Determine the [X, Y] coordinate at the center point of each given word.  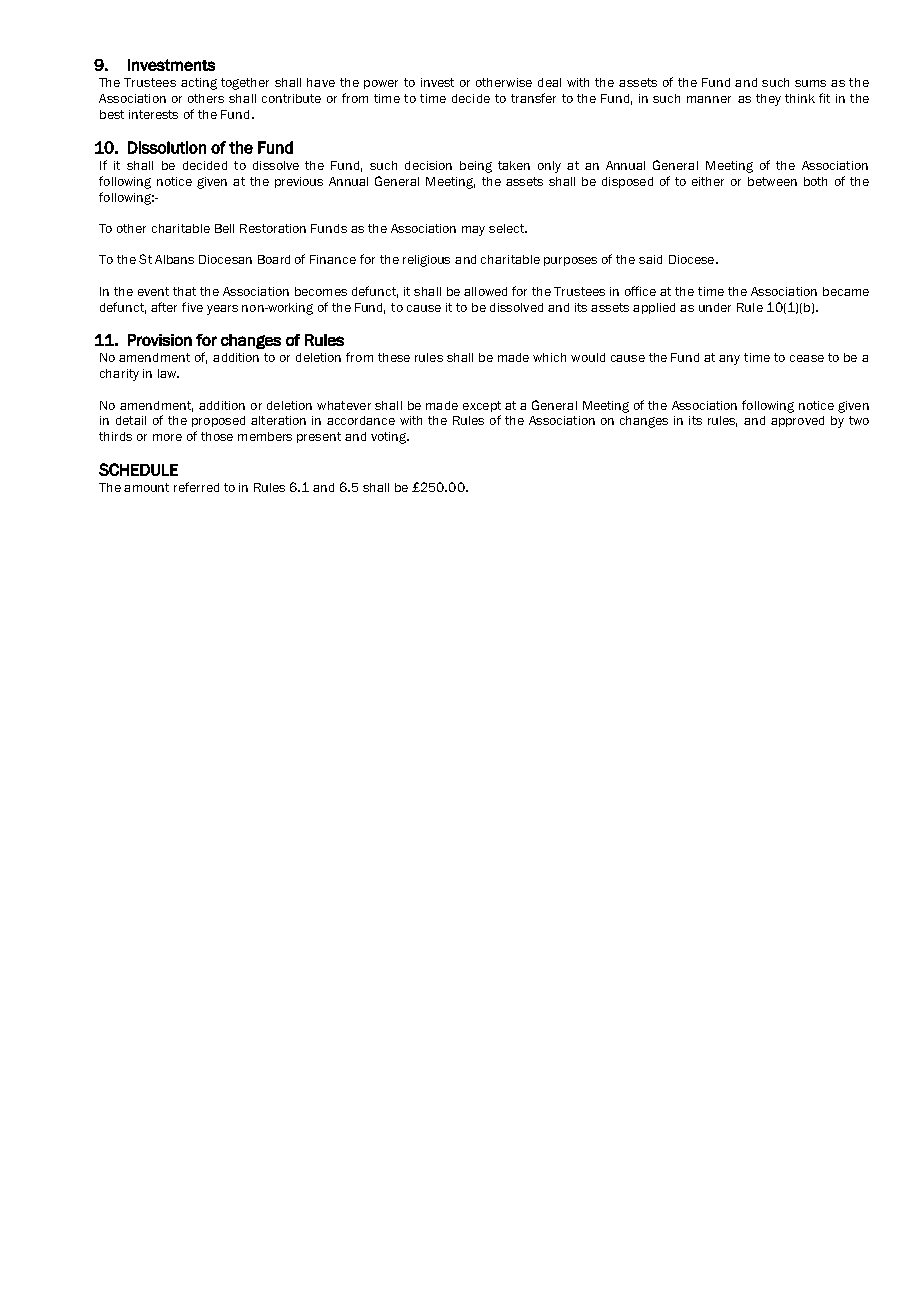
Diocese [693, 259]
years [222, 310]
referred [196, 487]
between [772, 181]
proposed [218, 421]
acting [199, 84]
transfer [533, 98]
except [482, 406]
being [476, 167]
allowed [485, 291]
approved [797, 421]
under [715, 307]
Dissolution [167, 147]
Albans [174, 259]
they [768, 100]
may [473, 231]
